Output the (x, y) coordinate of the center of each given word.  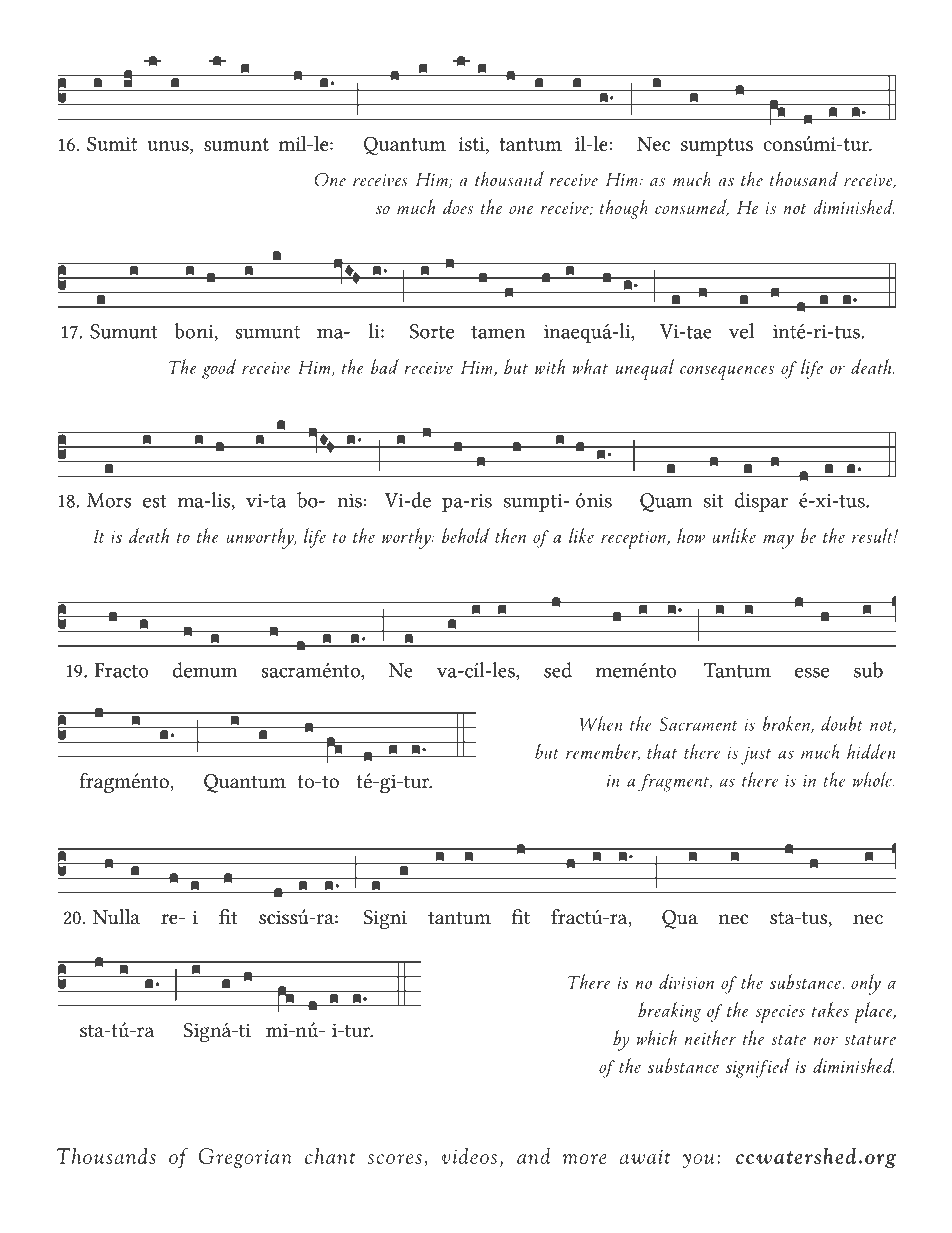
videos (469, 1155)
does (458, 207)
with (550, 366)
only (866, 984)
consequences (727, 372)
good (219, 369)
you (699, 1161)
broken (787, 724)
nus (175, 146)
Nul (108, 917)
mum (215, 672)
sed (558, 670)
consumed (692, 207)
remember (603, 752)
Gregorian (245, 1158)
